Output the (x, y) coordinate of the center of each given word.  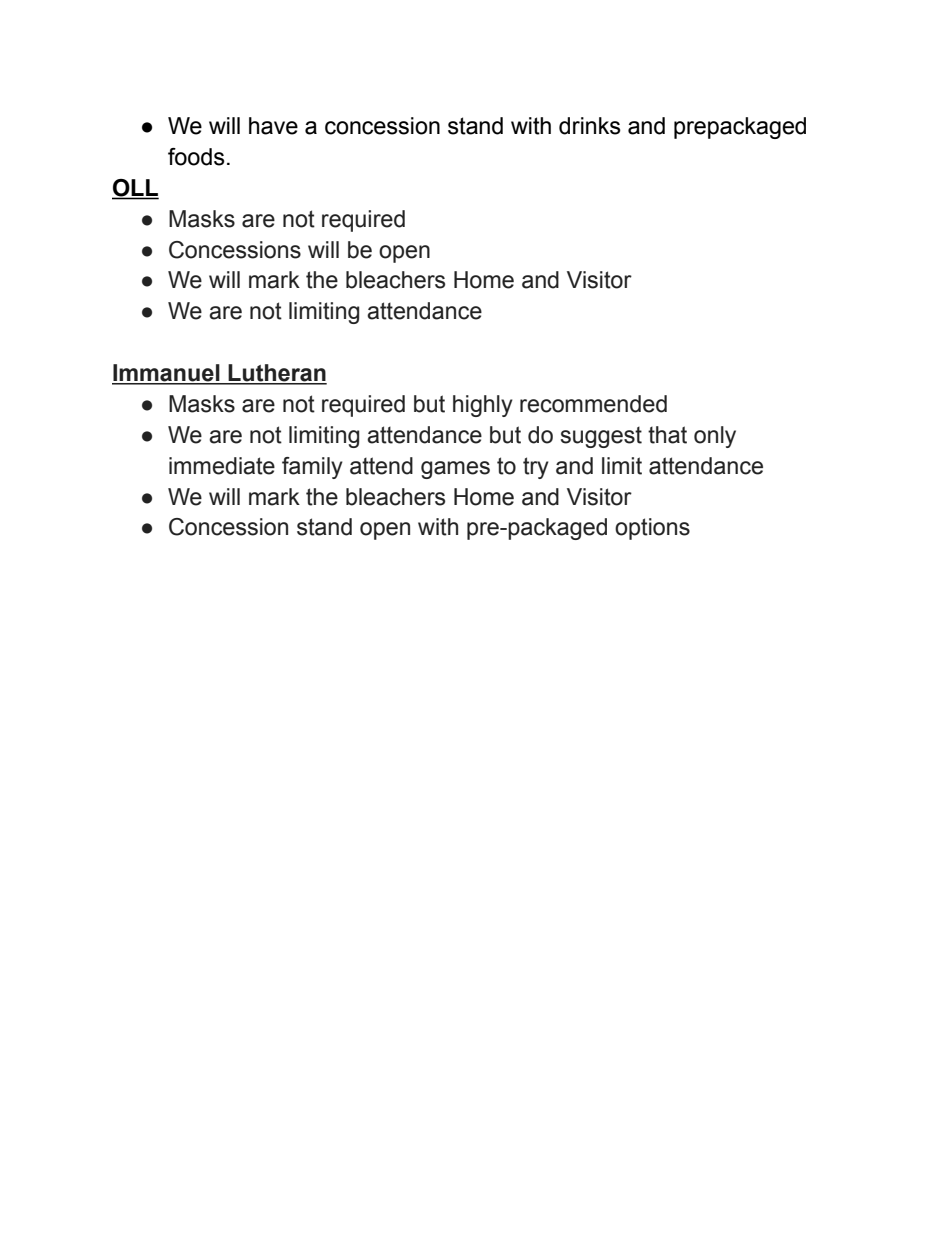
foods (196, 157)
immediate (222, 466)
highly (483, 406)
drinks (590, 126)
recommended (593, 404)
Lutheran (277, 374)
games (455, 470)
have (273, 126)
